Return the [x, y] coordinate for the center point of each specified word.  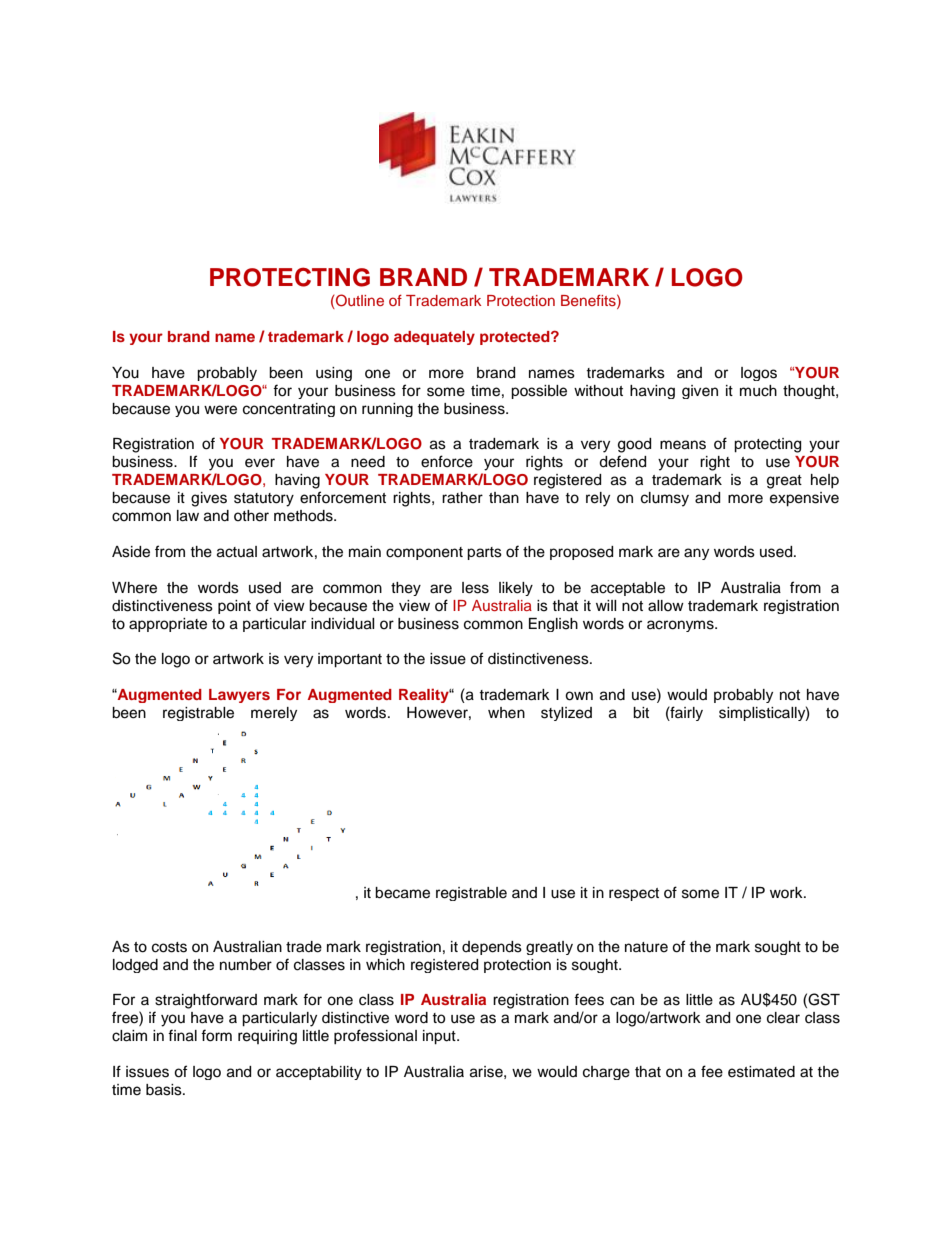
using [334, 374]
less [475, 588]
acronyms [681, 626]
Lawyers [239, 696]
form [216, 1035]
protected [516, 338]
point [234, 607]
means [683, 445]
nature [646, 947]
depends [492, 948]
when [506, 713]
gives [209, 499]
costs [169, 947]
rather [462, 498]
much [758, 391]
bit [641, 713]
